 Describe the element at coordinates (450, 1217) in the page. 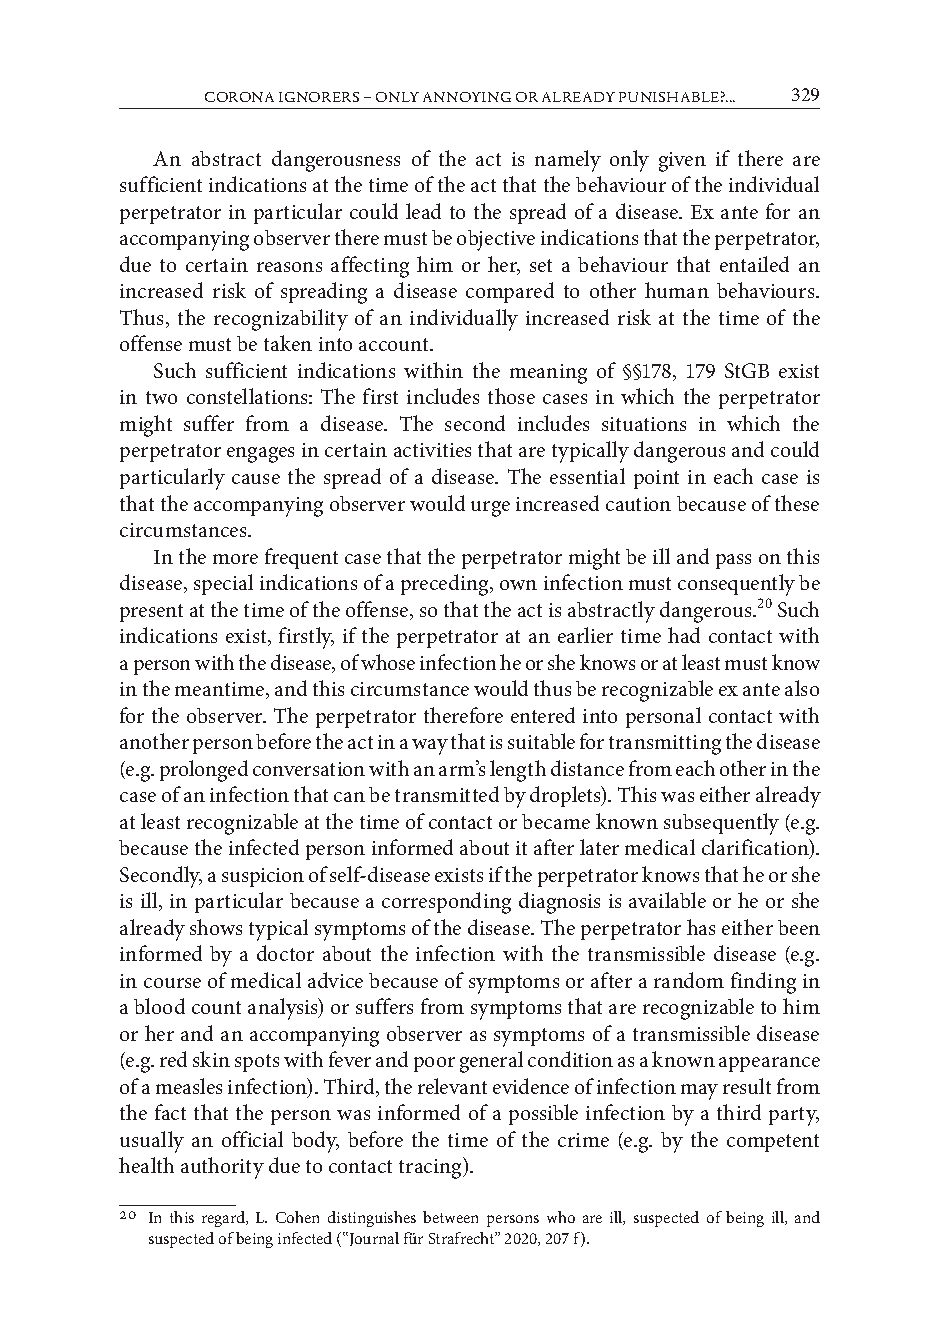

I see `between` at that location.
